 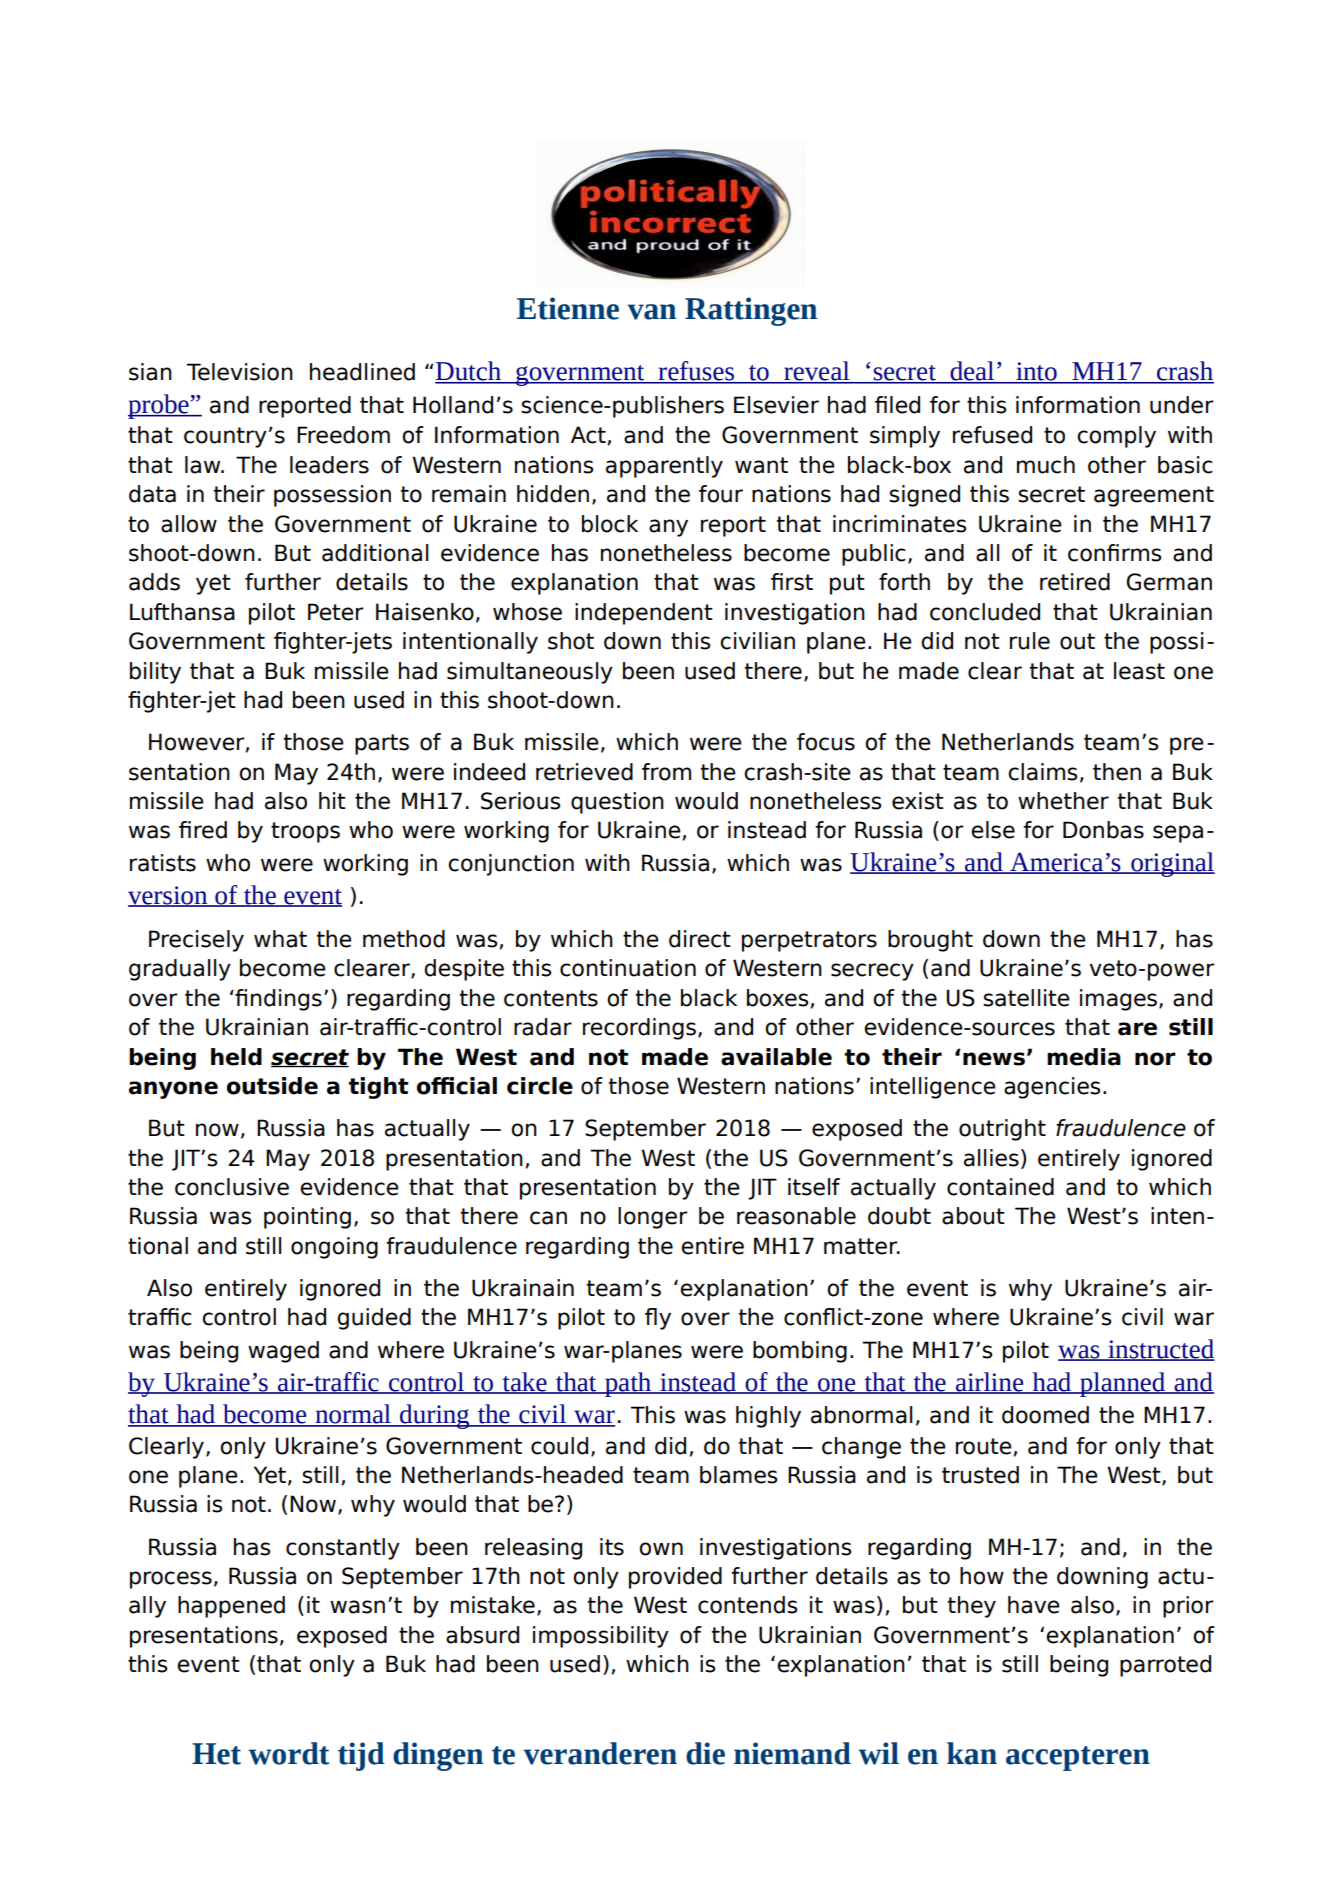 What do you see at coordinates (696, 372) in the document?
I see `refuses` at bounding box center [696, 372].
